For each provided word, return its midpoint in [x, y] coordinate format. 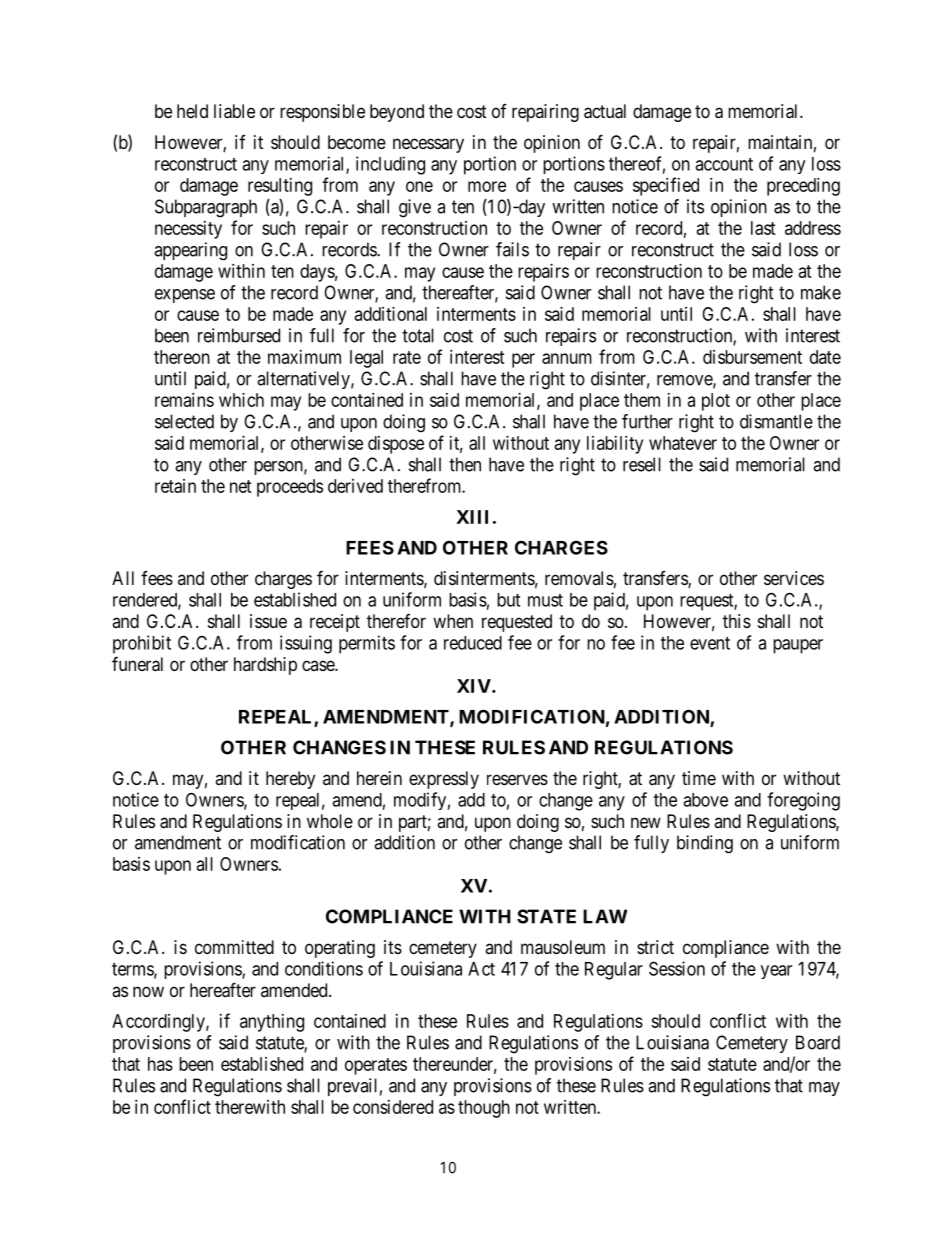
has [160, 1064]
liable [234, 111]
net [241, 486]
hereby [290, 780]
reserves [517, 779]
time [699, 778]
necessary [428, 145]
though [484, 1109]
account [724, 164]
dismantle [776, 421]
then [465, 464]
